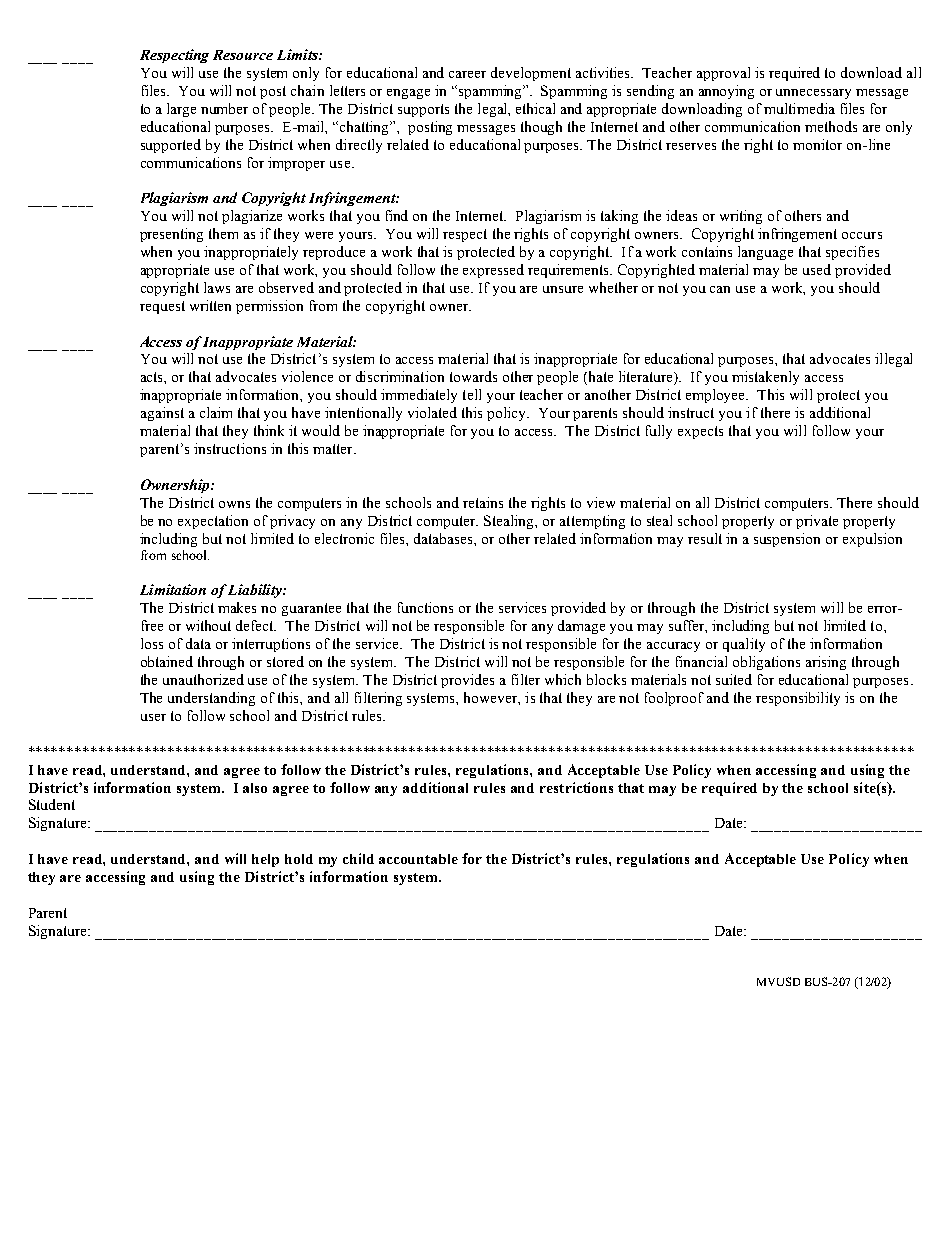  I want to click on against, so click(162, 414).
